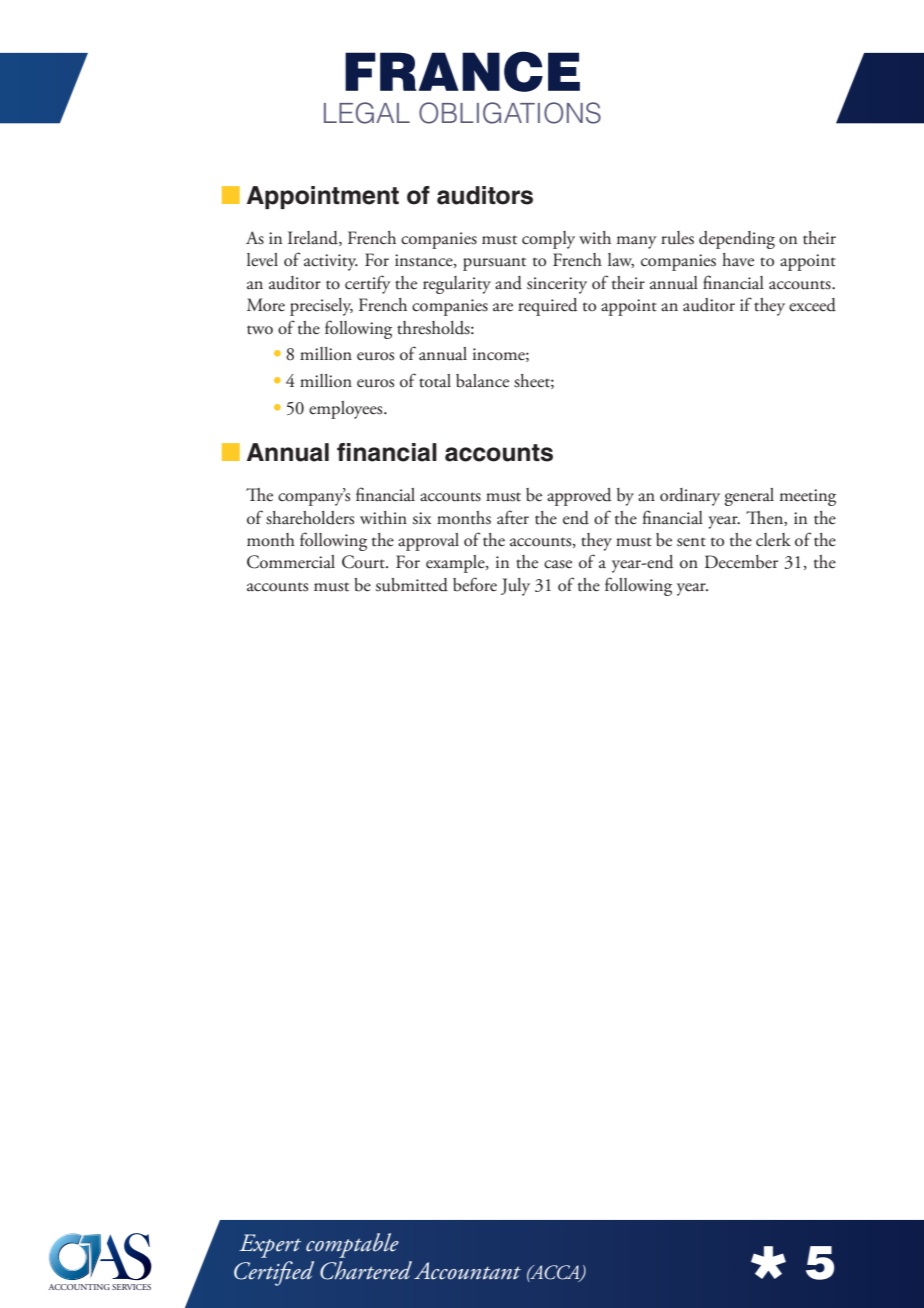 This image has width=924, height=1308. What do you see at coordinates (367, 113) in the image?
I see `LEGAL` at bounding box center [367, 113].
